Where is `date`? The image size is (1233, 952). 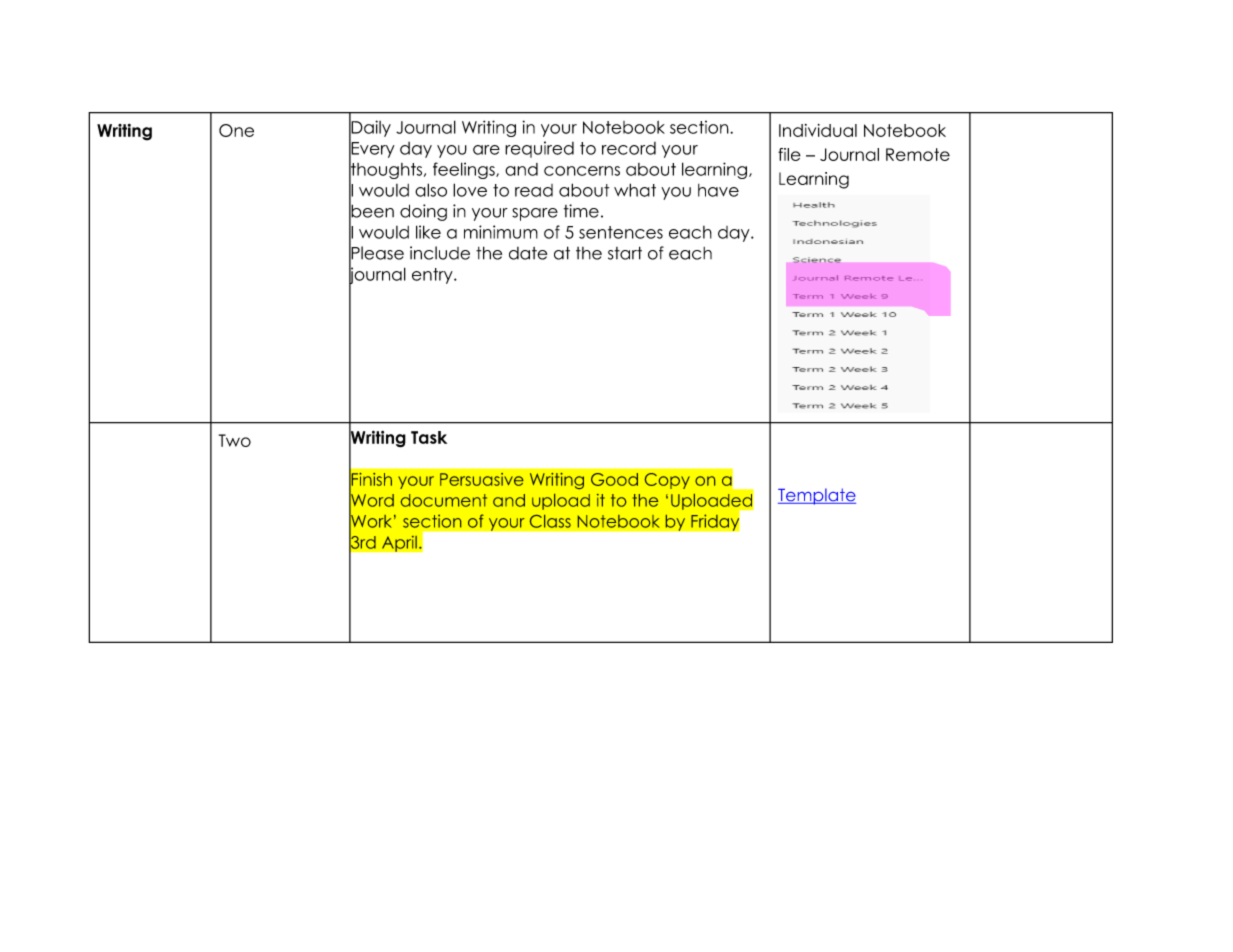 date is located at coordinates (528, 253).
